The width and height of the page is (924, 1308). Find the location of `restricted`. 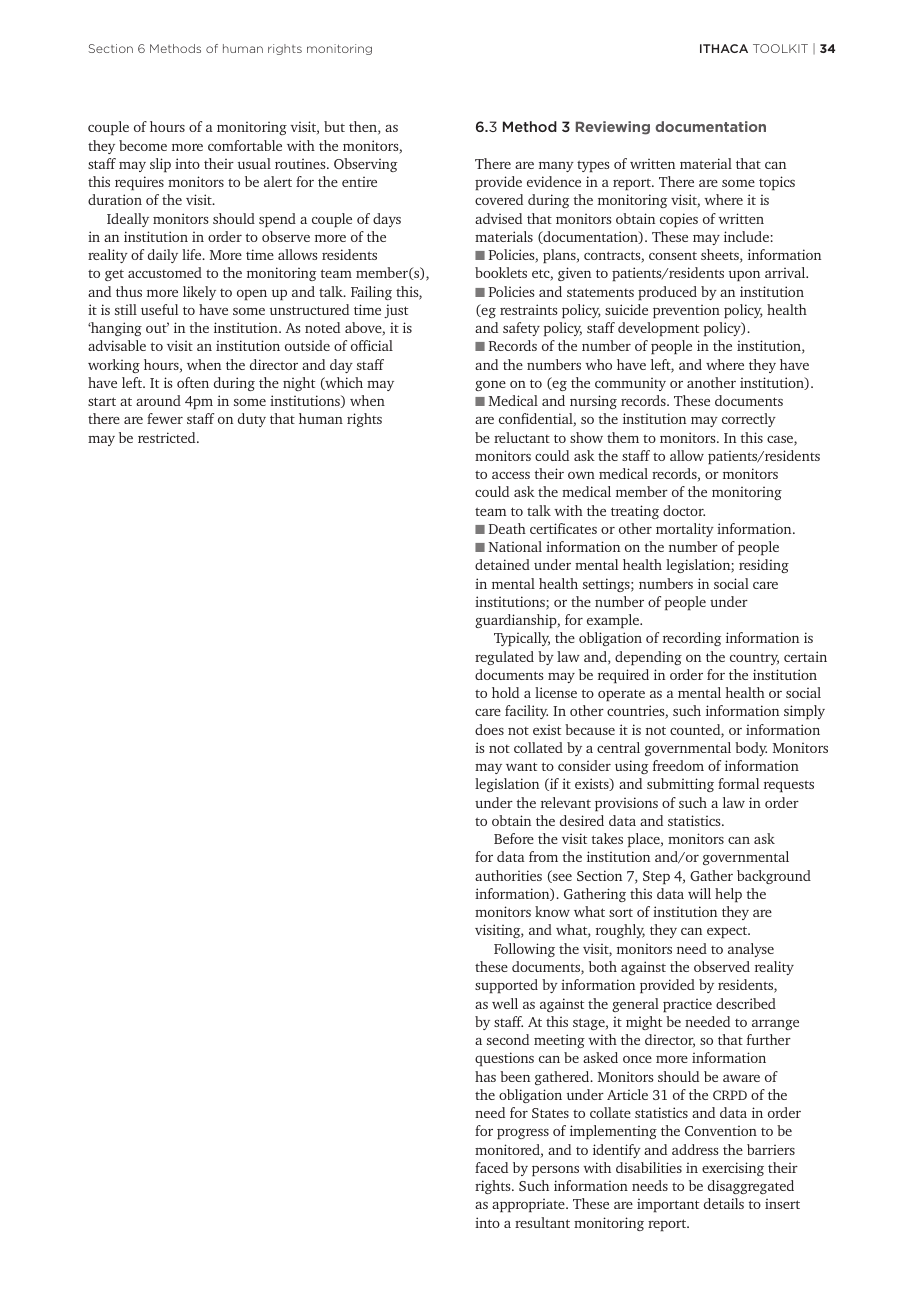

restricted is located at coordinates (168, 437).
